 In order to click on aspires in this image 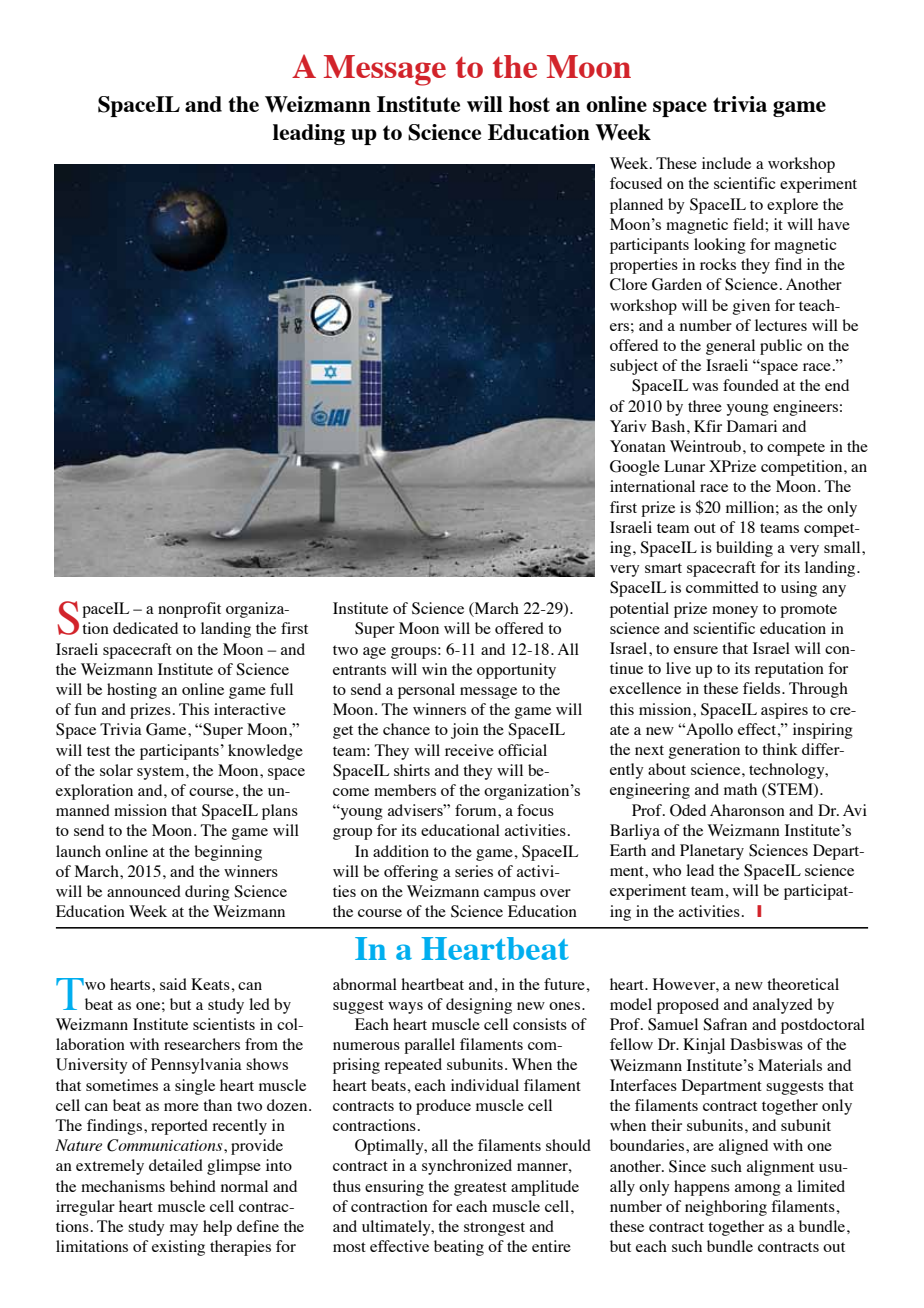, I will do `click(784, 711)`.
